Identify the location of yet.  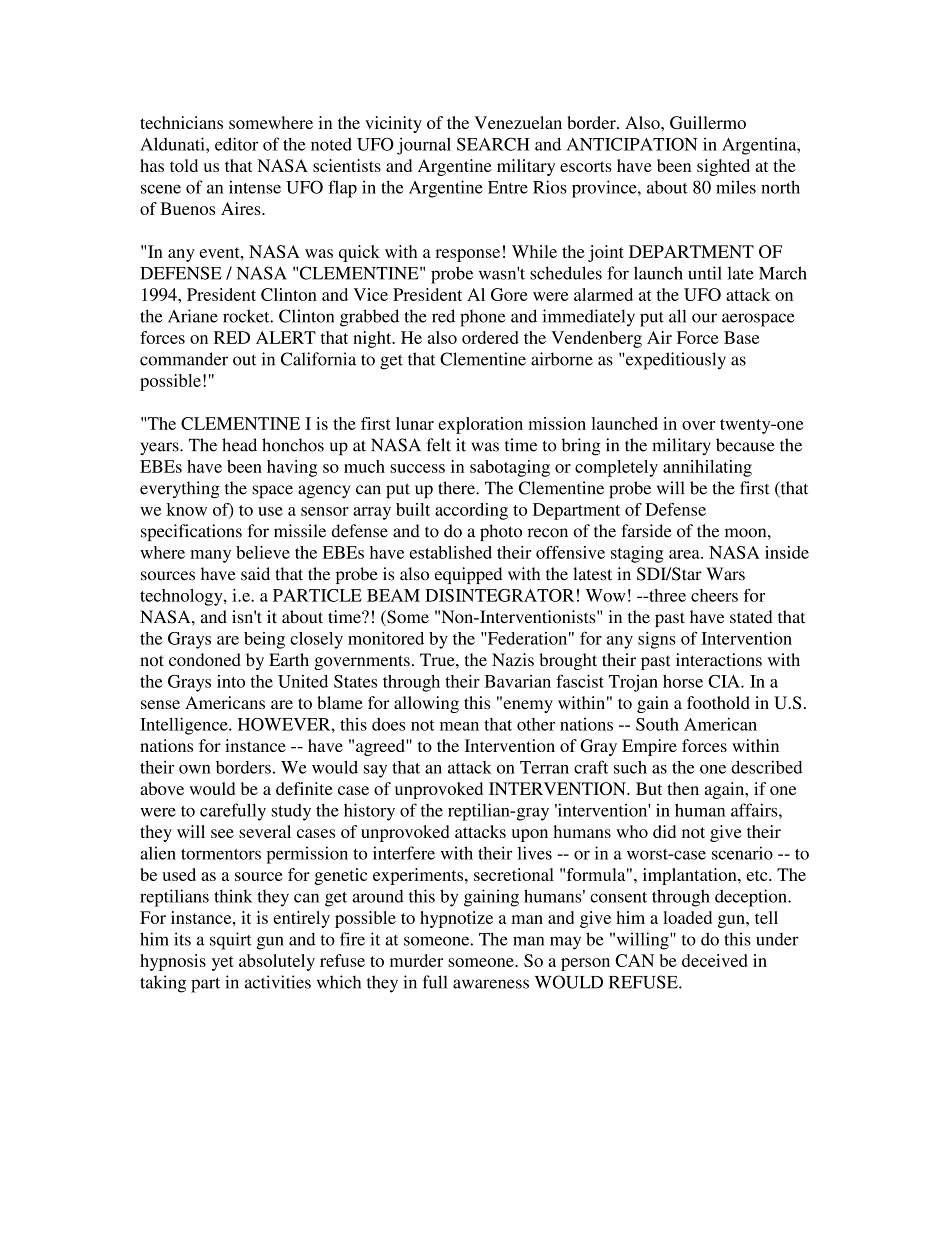
(223, 963).
